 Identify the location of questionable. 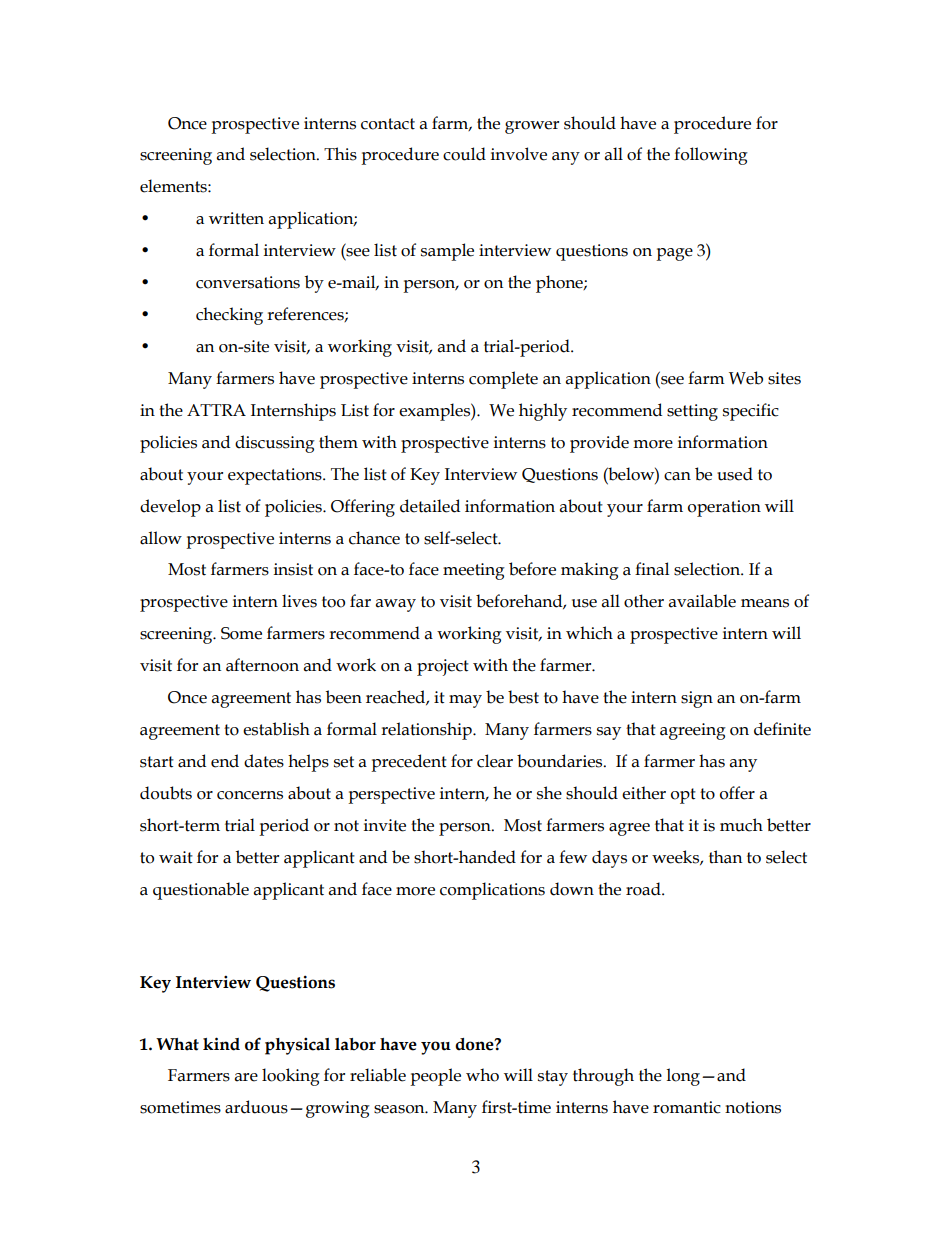
(201, 891).
